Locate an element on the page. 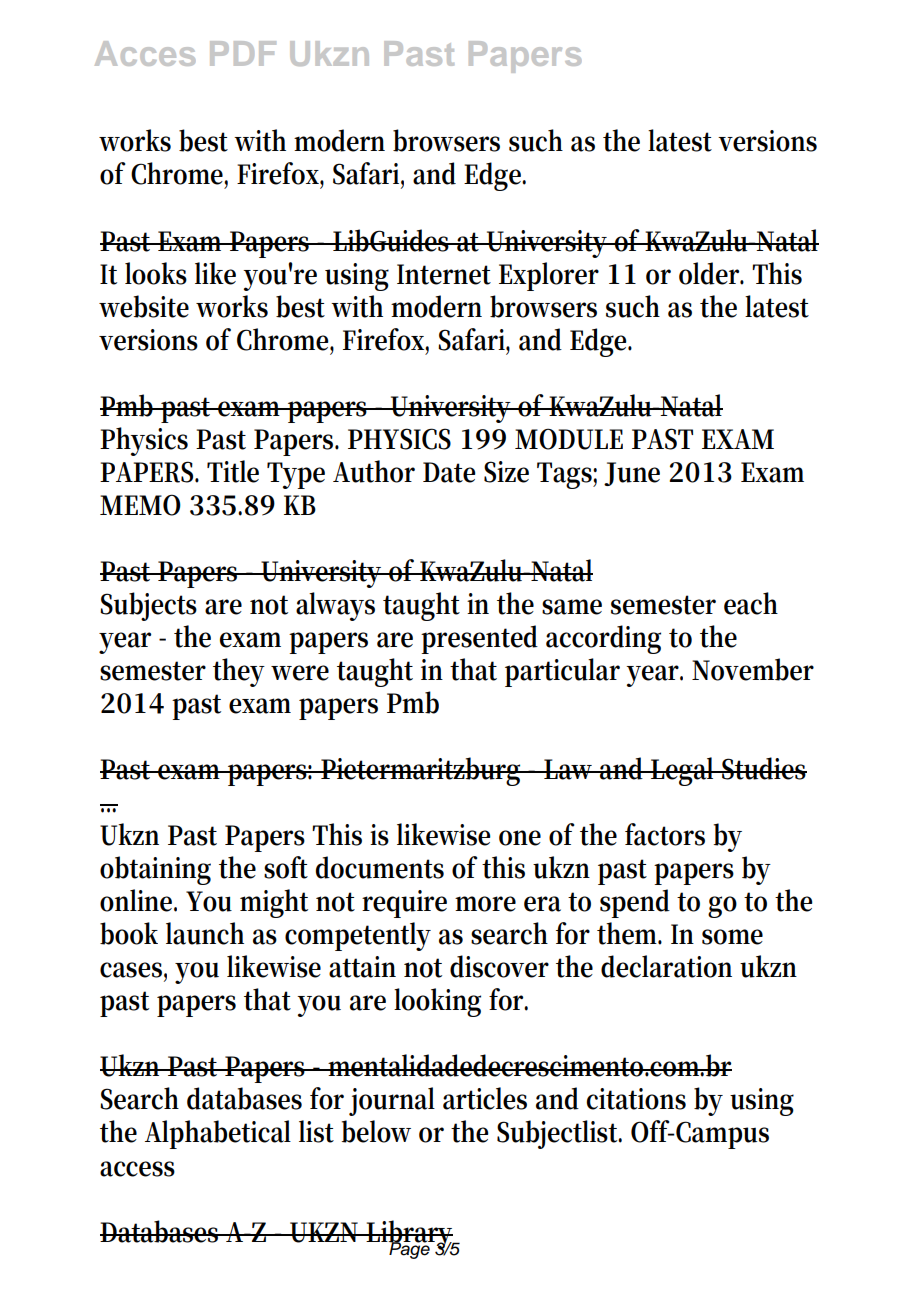 The image size is (924, 1311). older is located at coordinates (711, 273).
